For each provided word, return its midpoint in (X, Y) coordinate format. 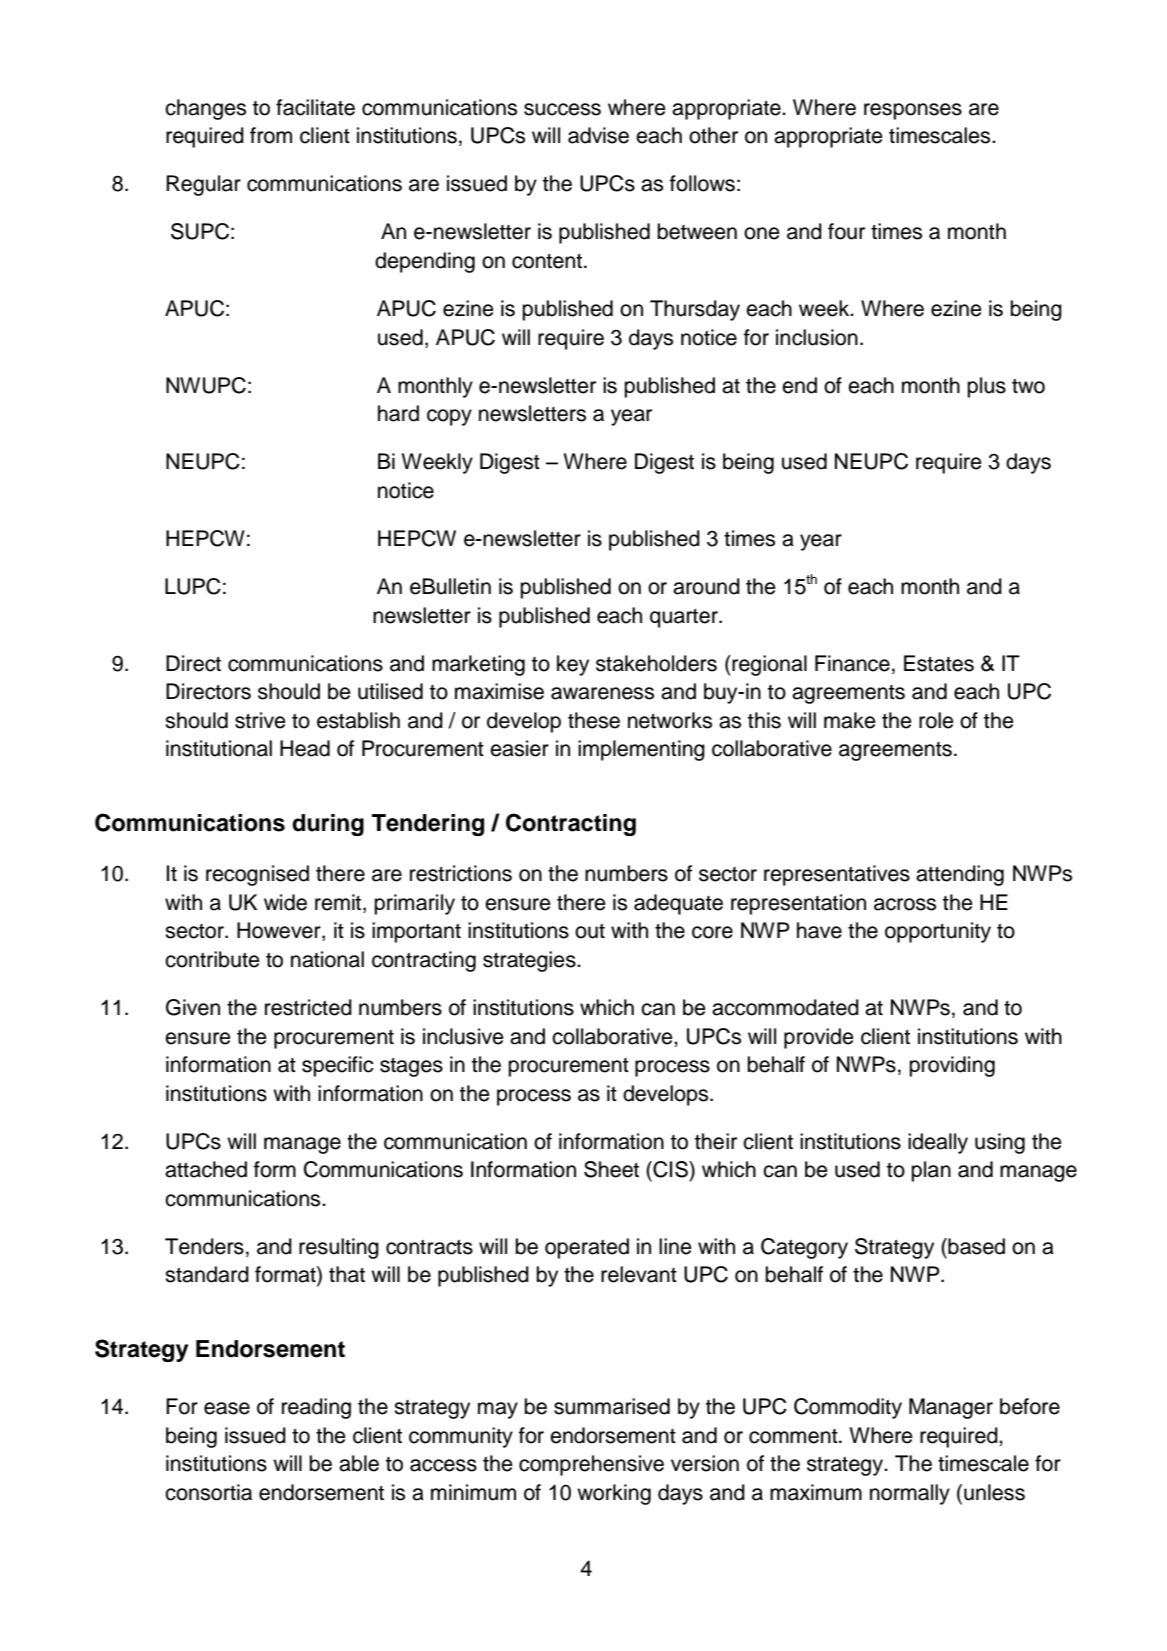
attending (960, 875)
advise (598, 135)
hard (398, 413)
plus (986, 387)
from (271, 135)
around (706, 586)
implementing (641, 750)
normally (910, 1494)
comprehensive (591, 1465)
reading (316, 1408)
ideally (938, 1143)
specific (338, 1066)
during (328, 825)
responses (913, 111)
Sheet (611, 1169)
